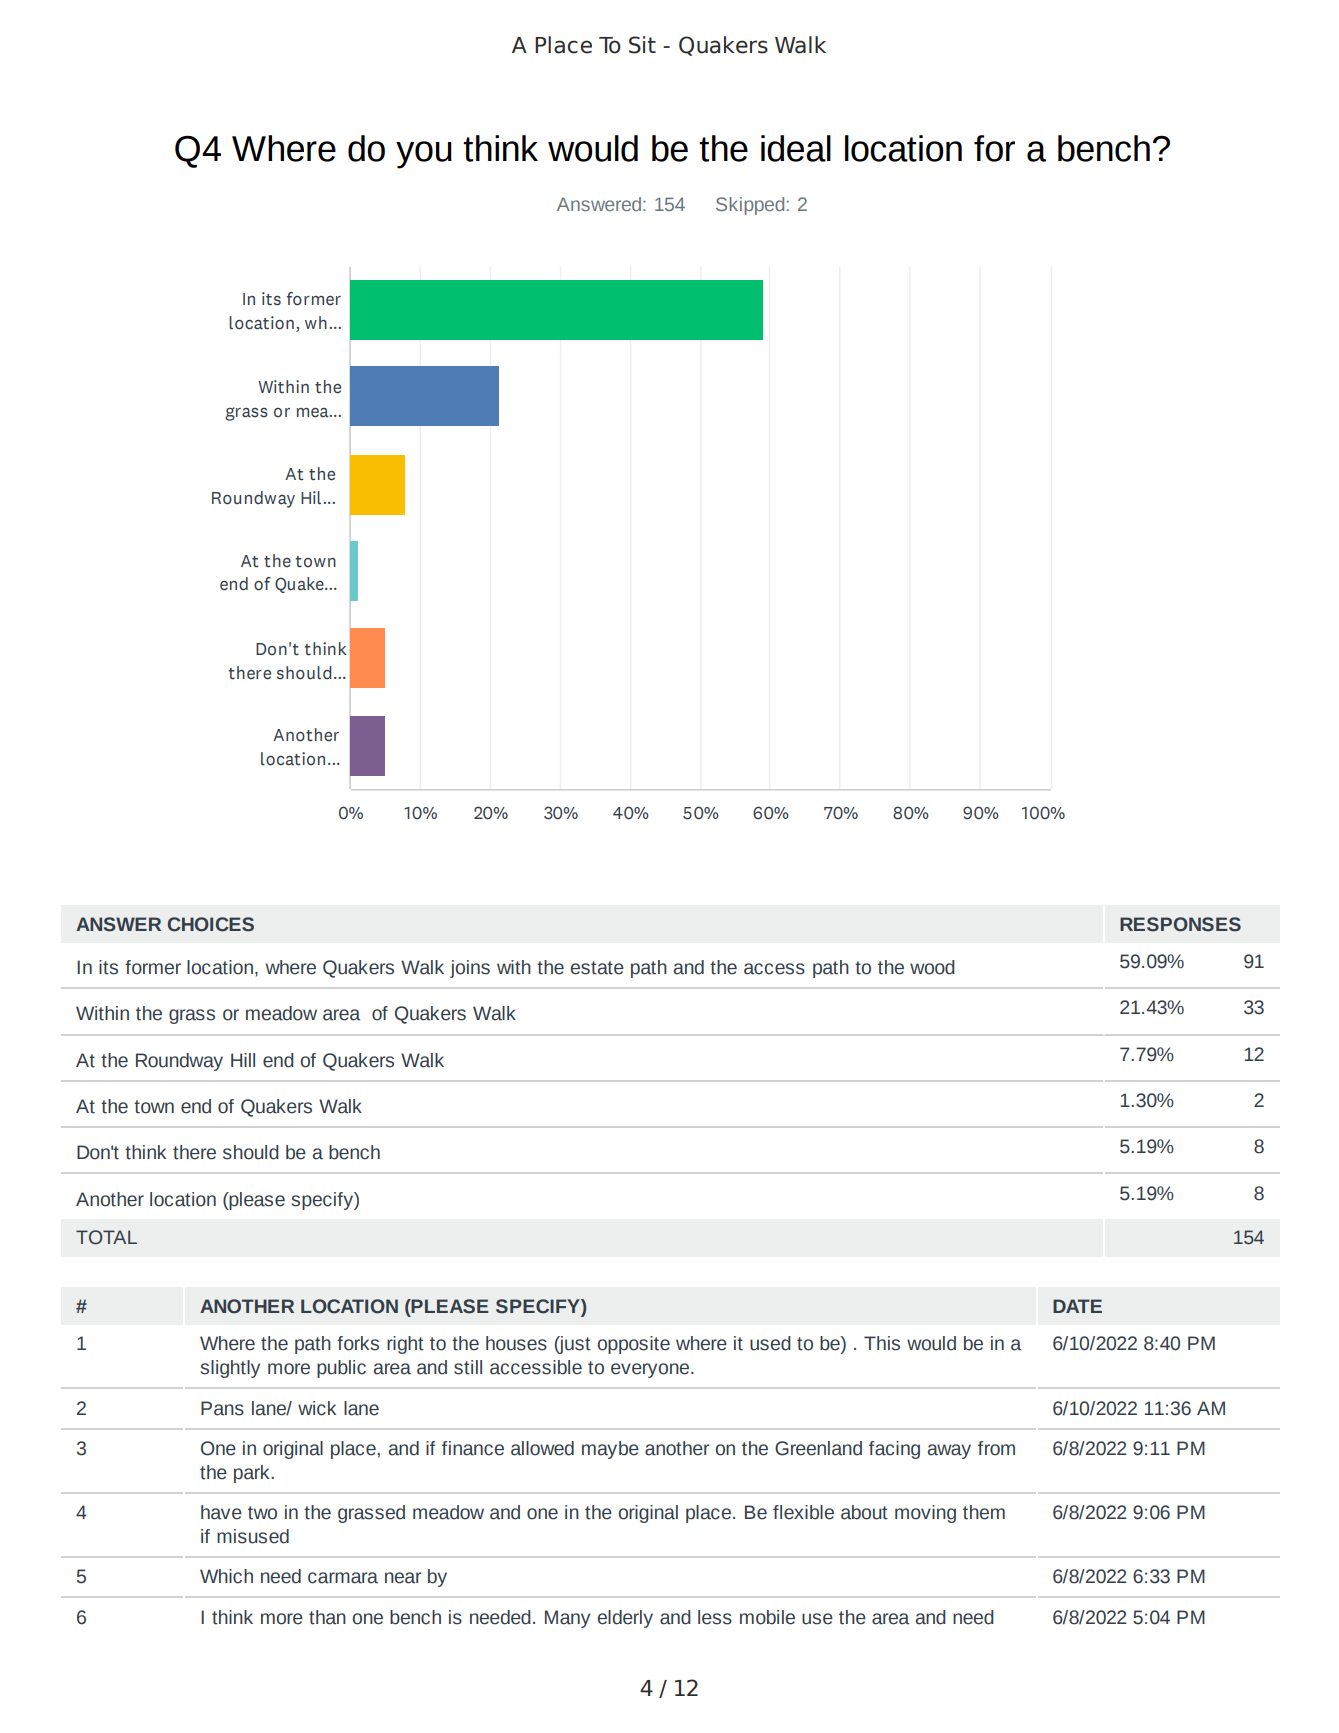 The image size is (1339, 1733). I want to click on RESPONSES, so click(1180, 924).
